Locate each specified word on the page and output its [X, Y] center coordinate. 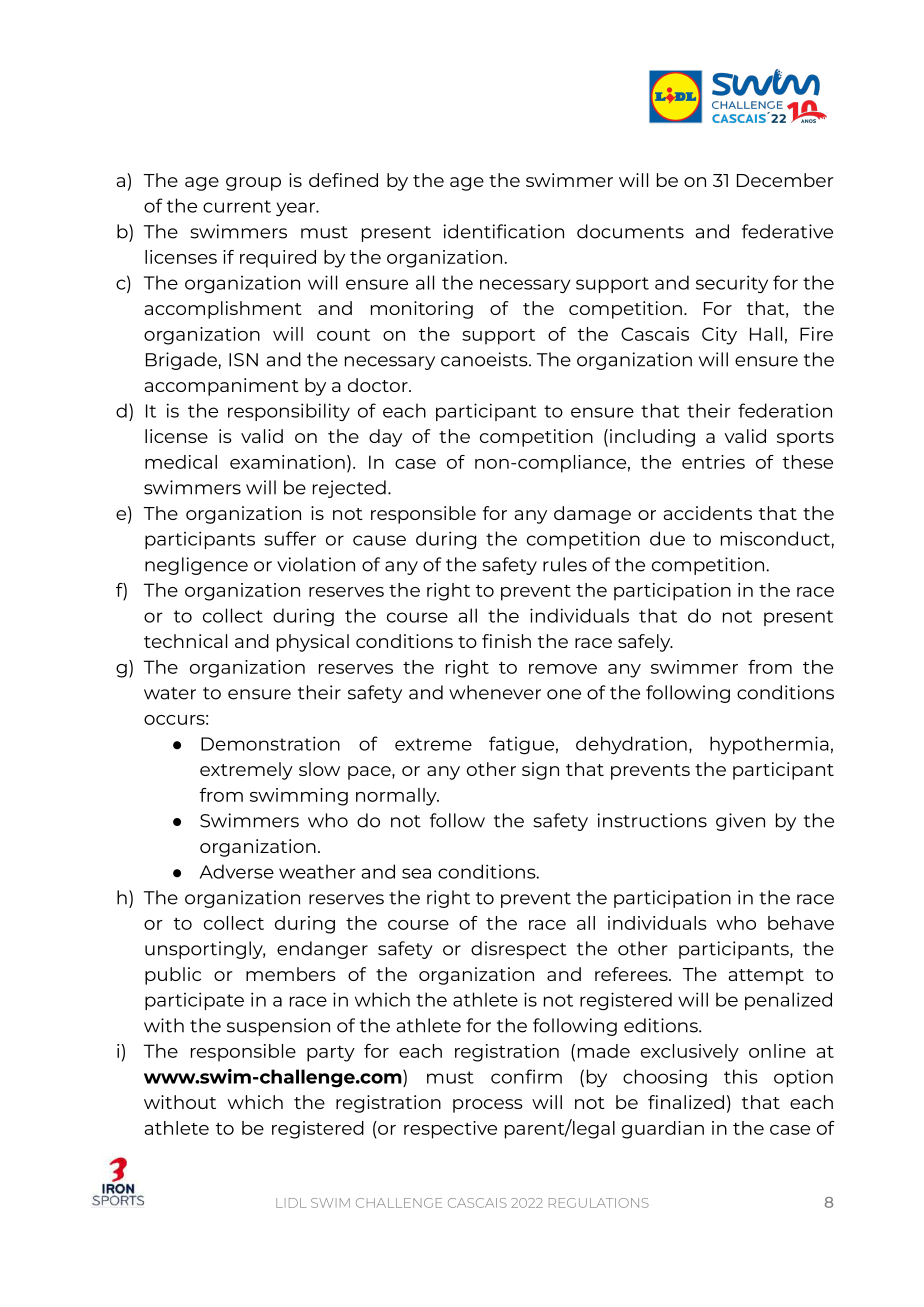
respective [450, 1130]
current [237, 206]
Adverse [237, 871]
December [785, 180]
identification [504, 231]
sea [416, 873]
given [740, 822]
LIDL [291, 1203]
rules [565, 564]
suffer [290, 538]
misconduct [776, 538]
